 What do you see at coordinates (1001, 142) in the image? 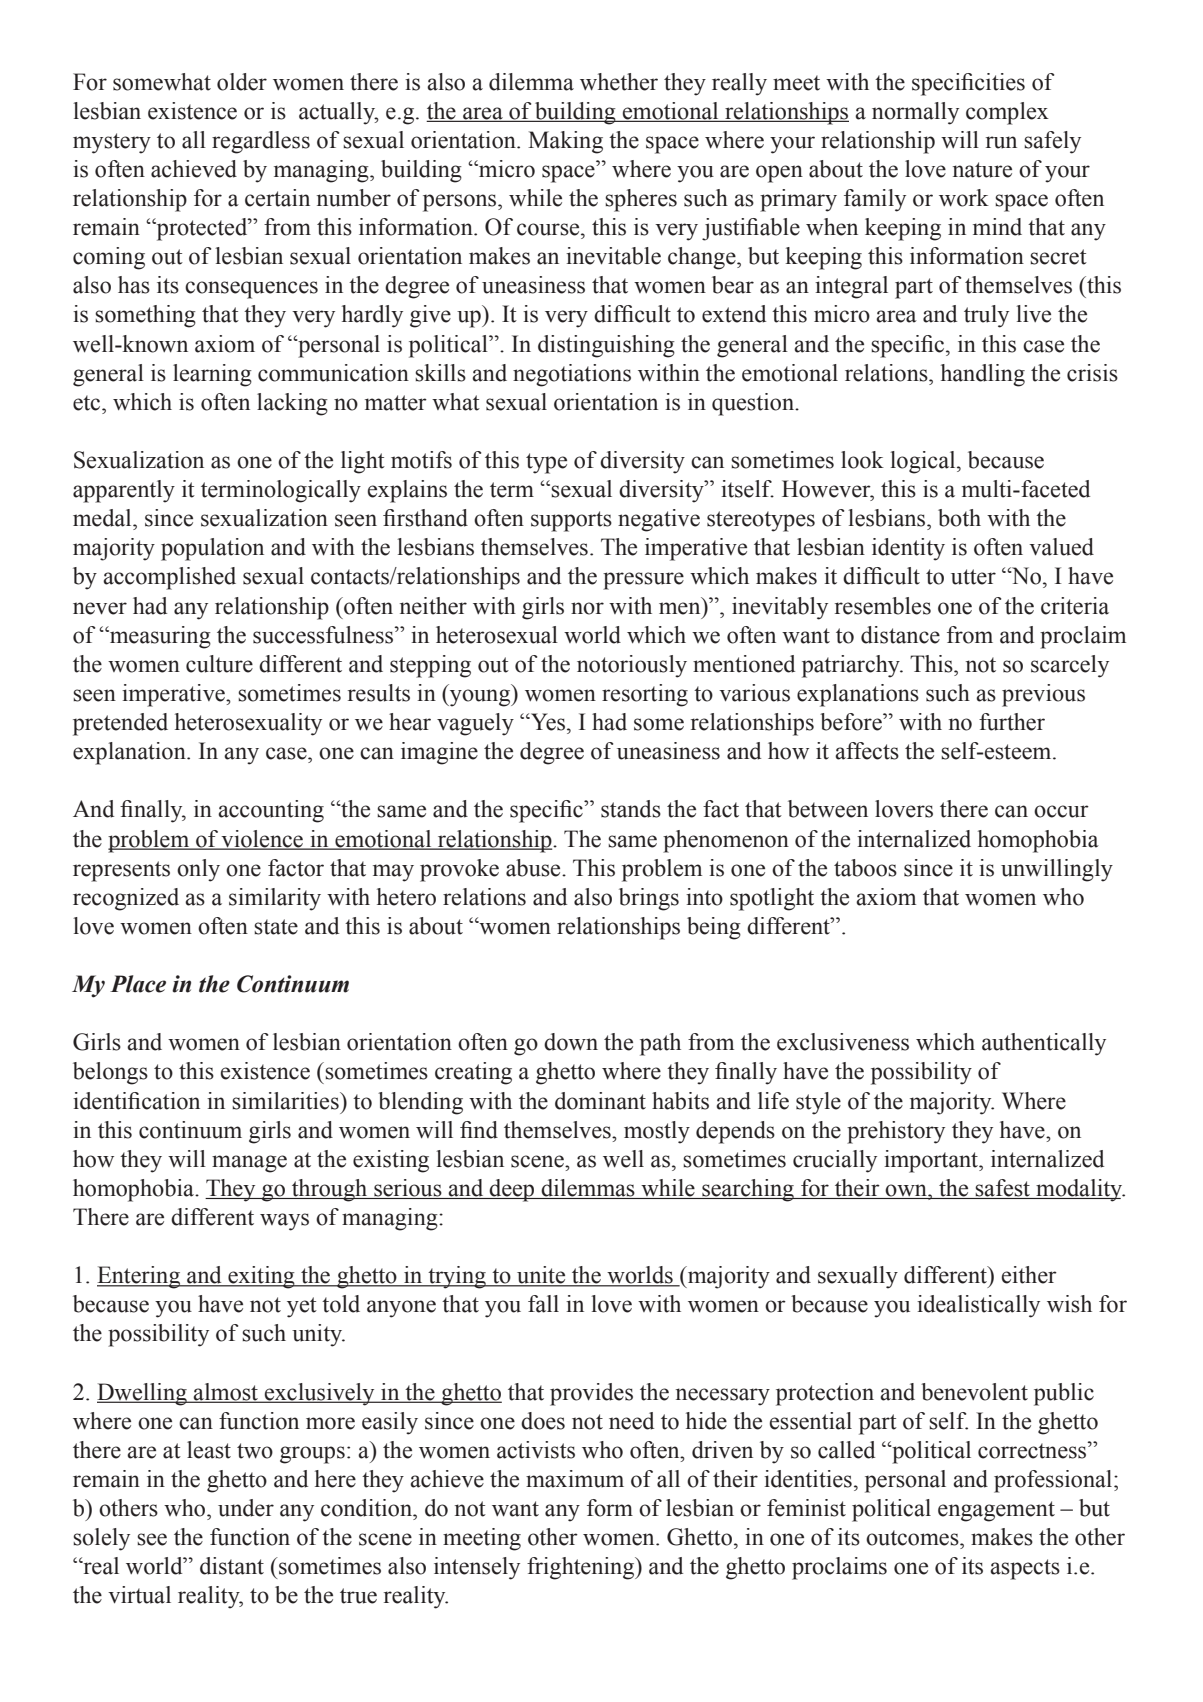
I see `run` at bounding box center [1001, 142].
